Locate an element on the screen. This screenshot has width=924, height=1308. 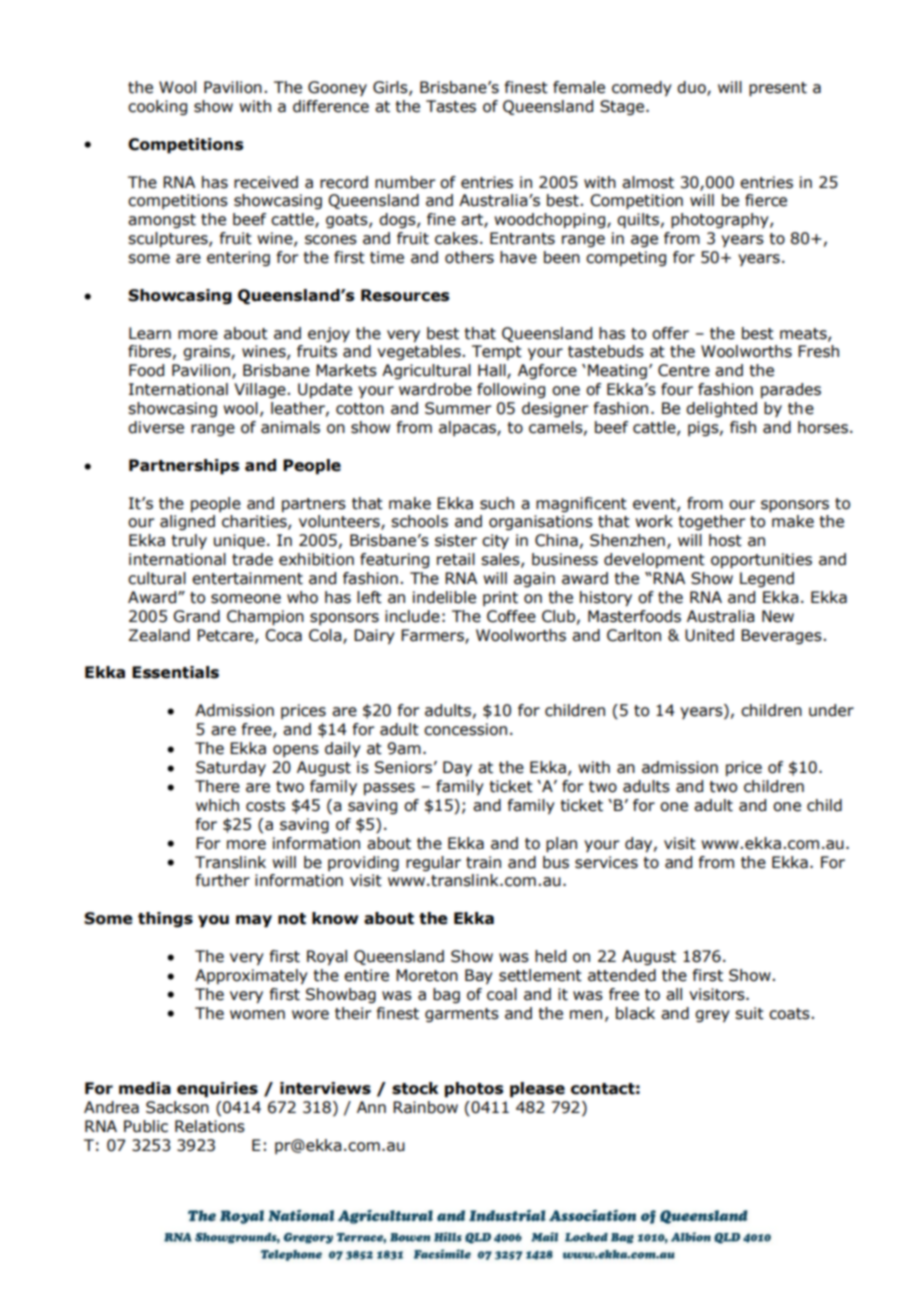
indelible is located at coordinates (444, 597).
